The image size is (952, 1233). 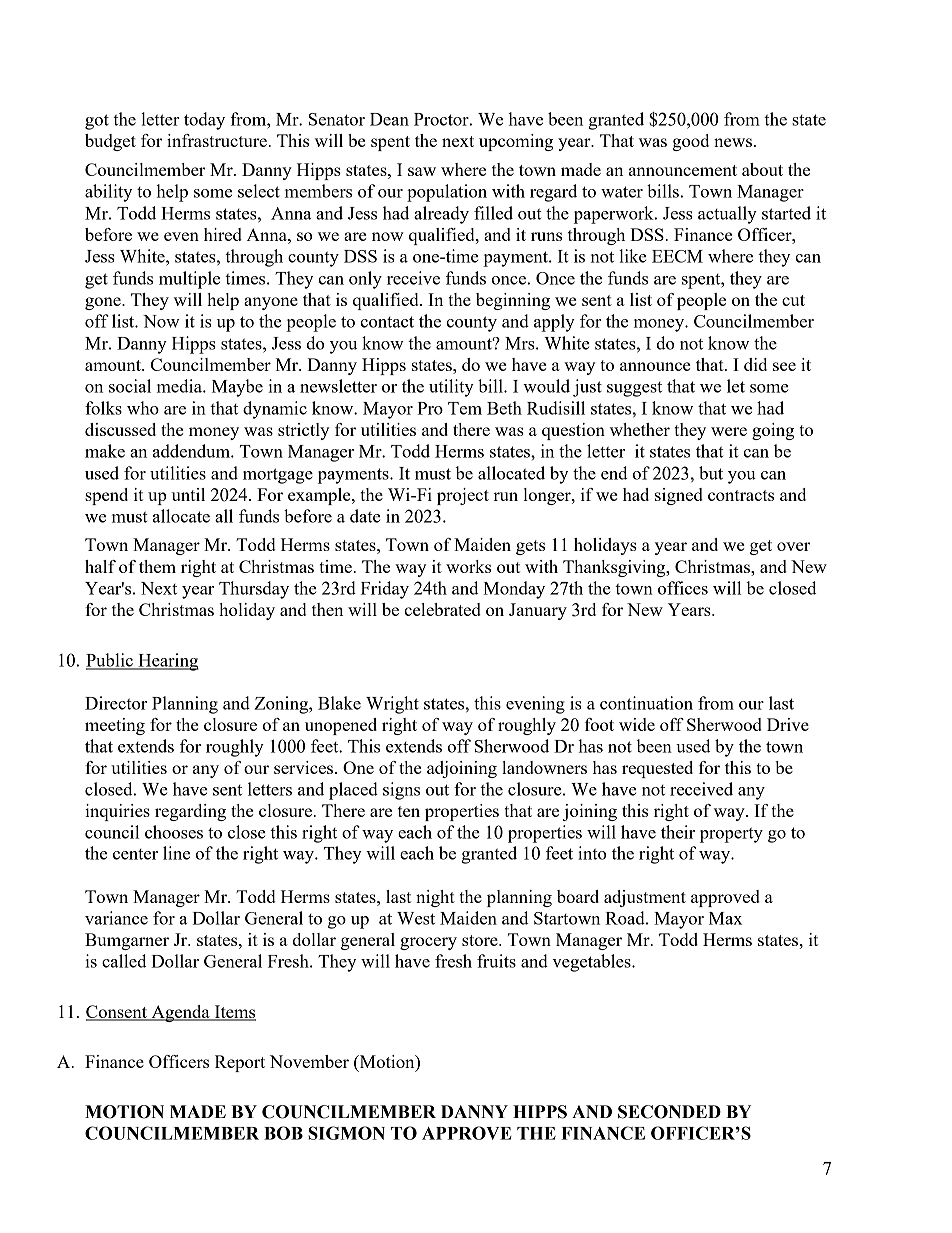 What do you see at coordinates (690, 142) in the document?
I see `good` at bounding box center [690, 142].
